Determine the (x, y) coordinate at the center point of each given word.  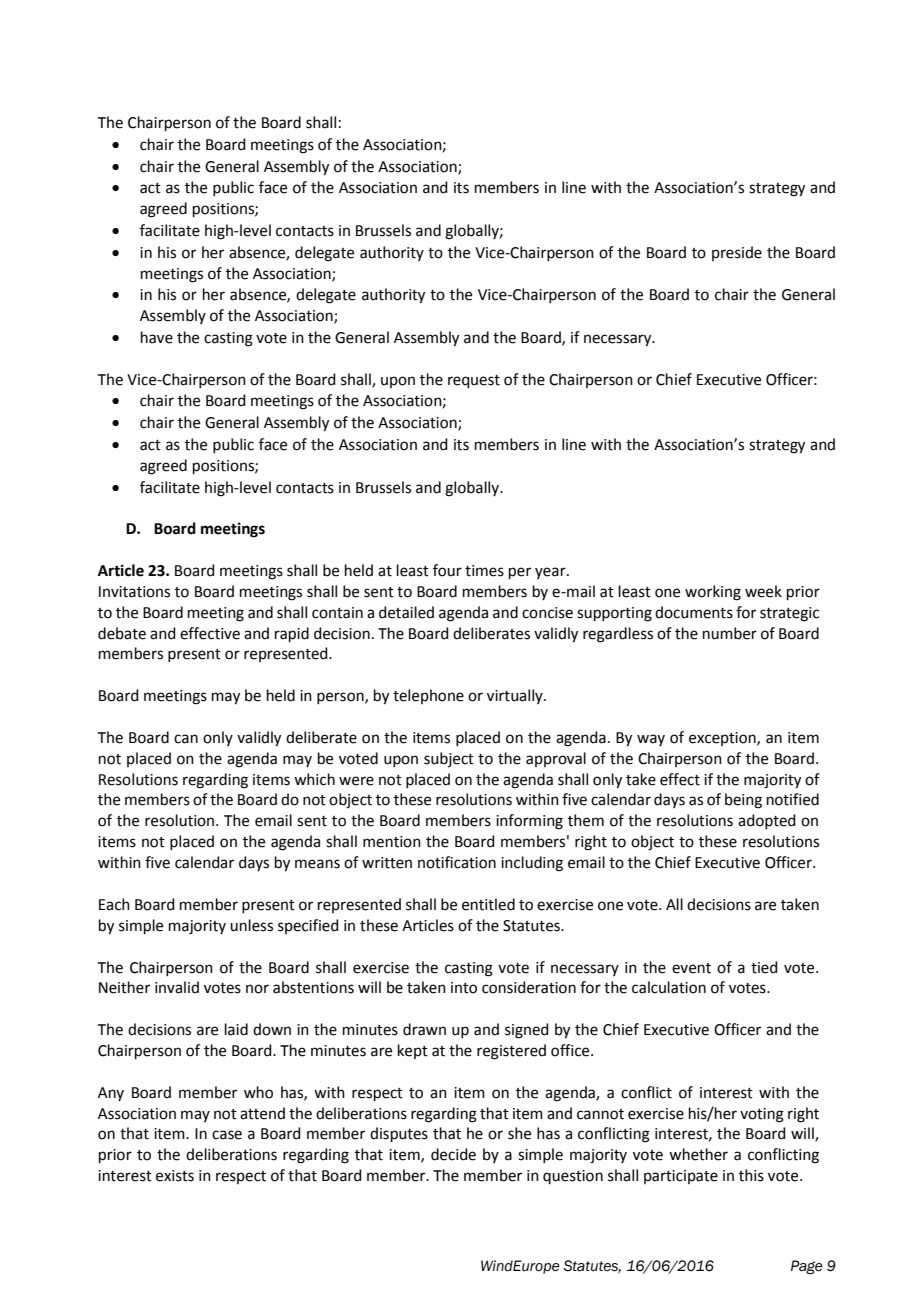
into (464, 988)
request (474, 381)
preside (737, 253)
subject (449, 759)
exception (723, 739)
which (314, 779)
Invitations (134, 592)
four (447, 570)
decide (453, 1154)
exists (175, 1176)
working (713, 593)
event (691, 968)
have (157, 337)
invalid (177, 987)
